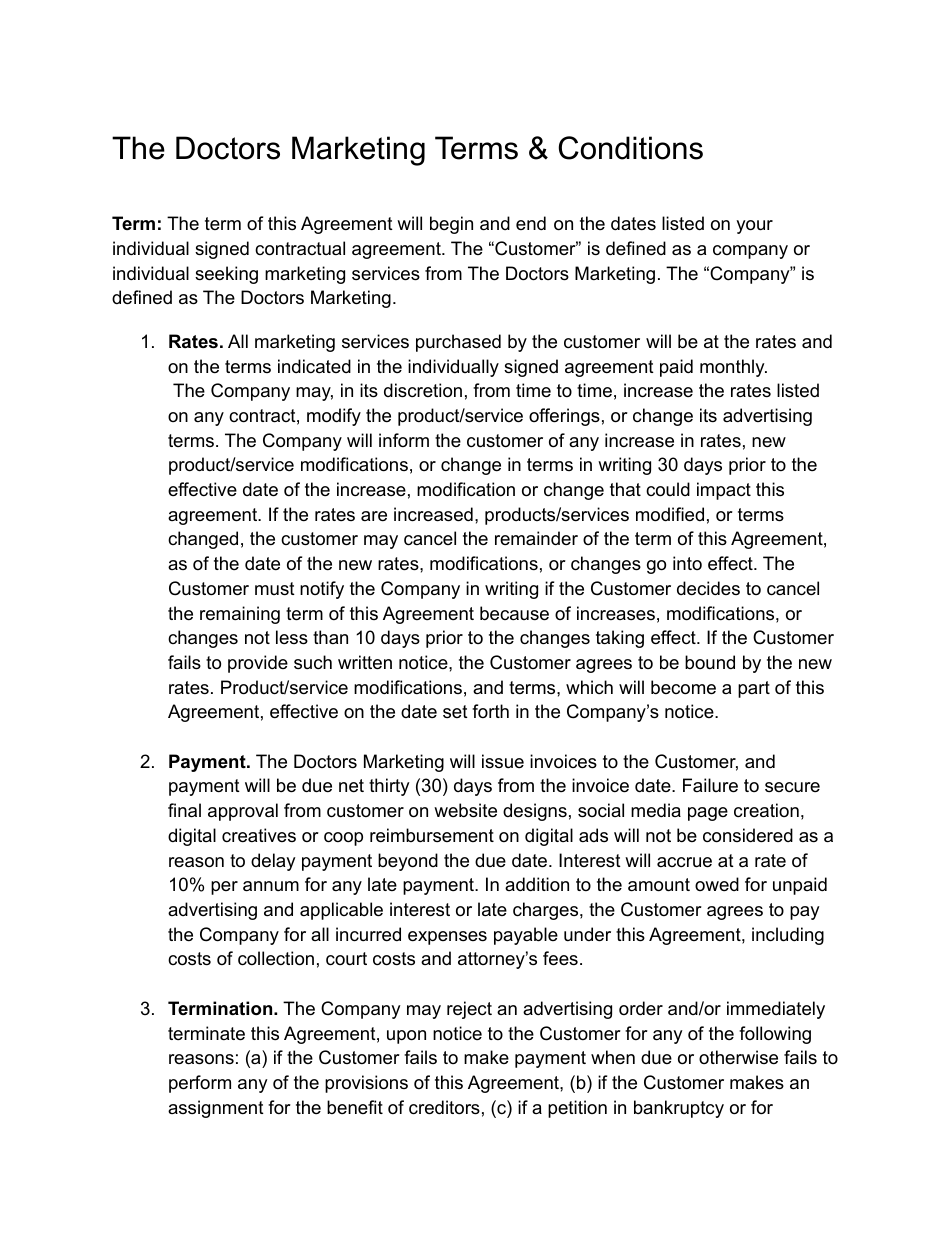 This screenshot has width=952, height=1233. Describe the element at coordinates (754, 227) in the screenshot. I see `your` at that location.
